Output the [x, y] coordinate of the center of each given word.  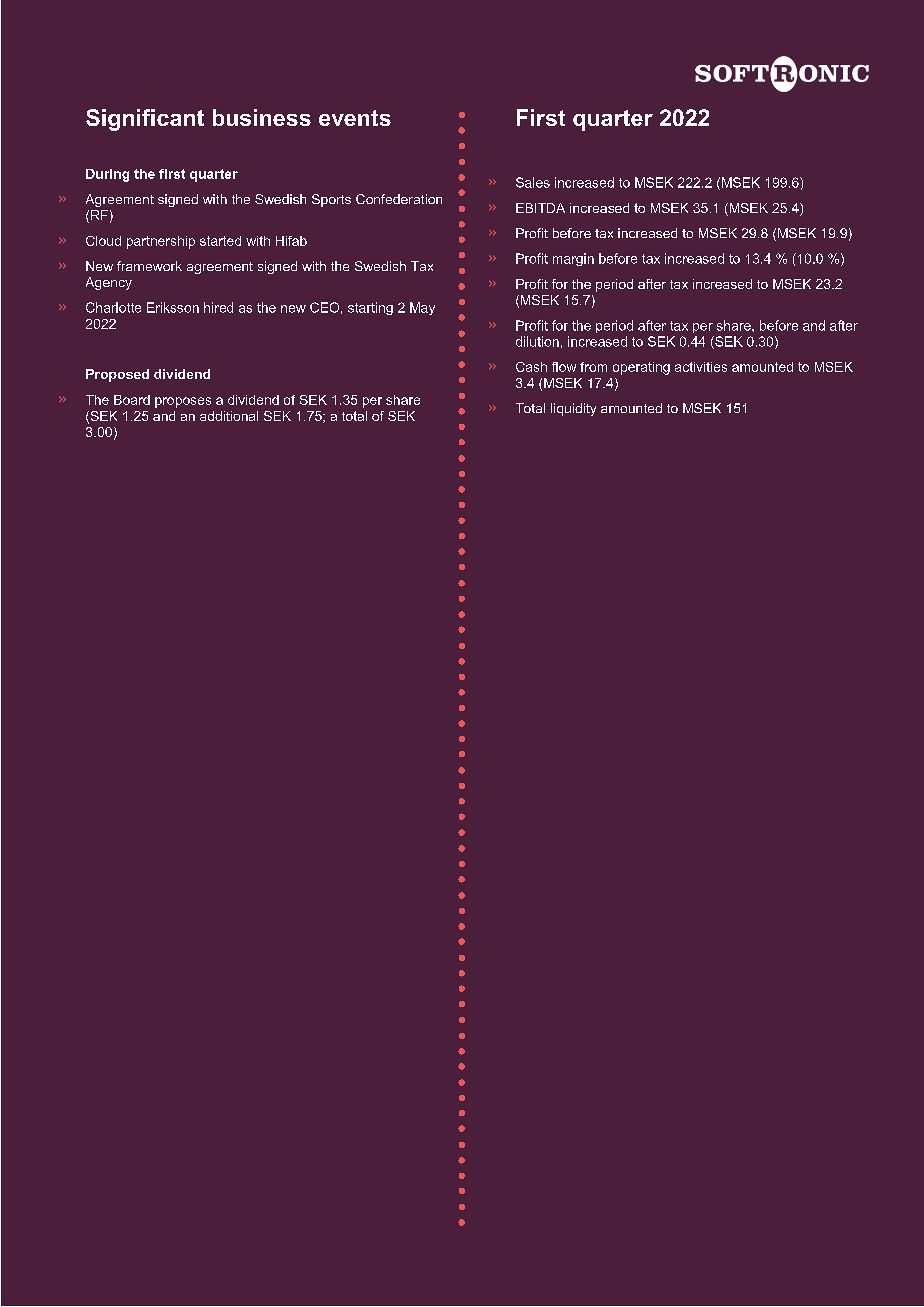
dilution [537, 341]
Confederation [399, 199]
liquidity [573, 409]
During [107, 175]
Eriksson [173, 307]
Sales [533, 182]
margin [573, 259]
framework [149, 266]
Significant [145, 120]
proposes [183, 402]
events [355, 118]
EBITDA [540, 208]
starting [370, 308]
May [422, 308]
